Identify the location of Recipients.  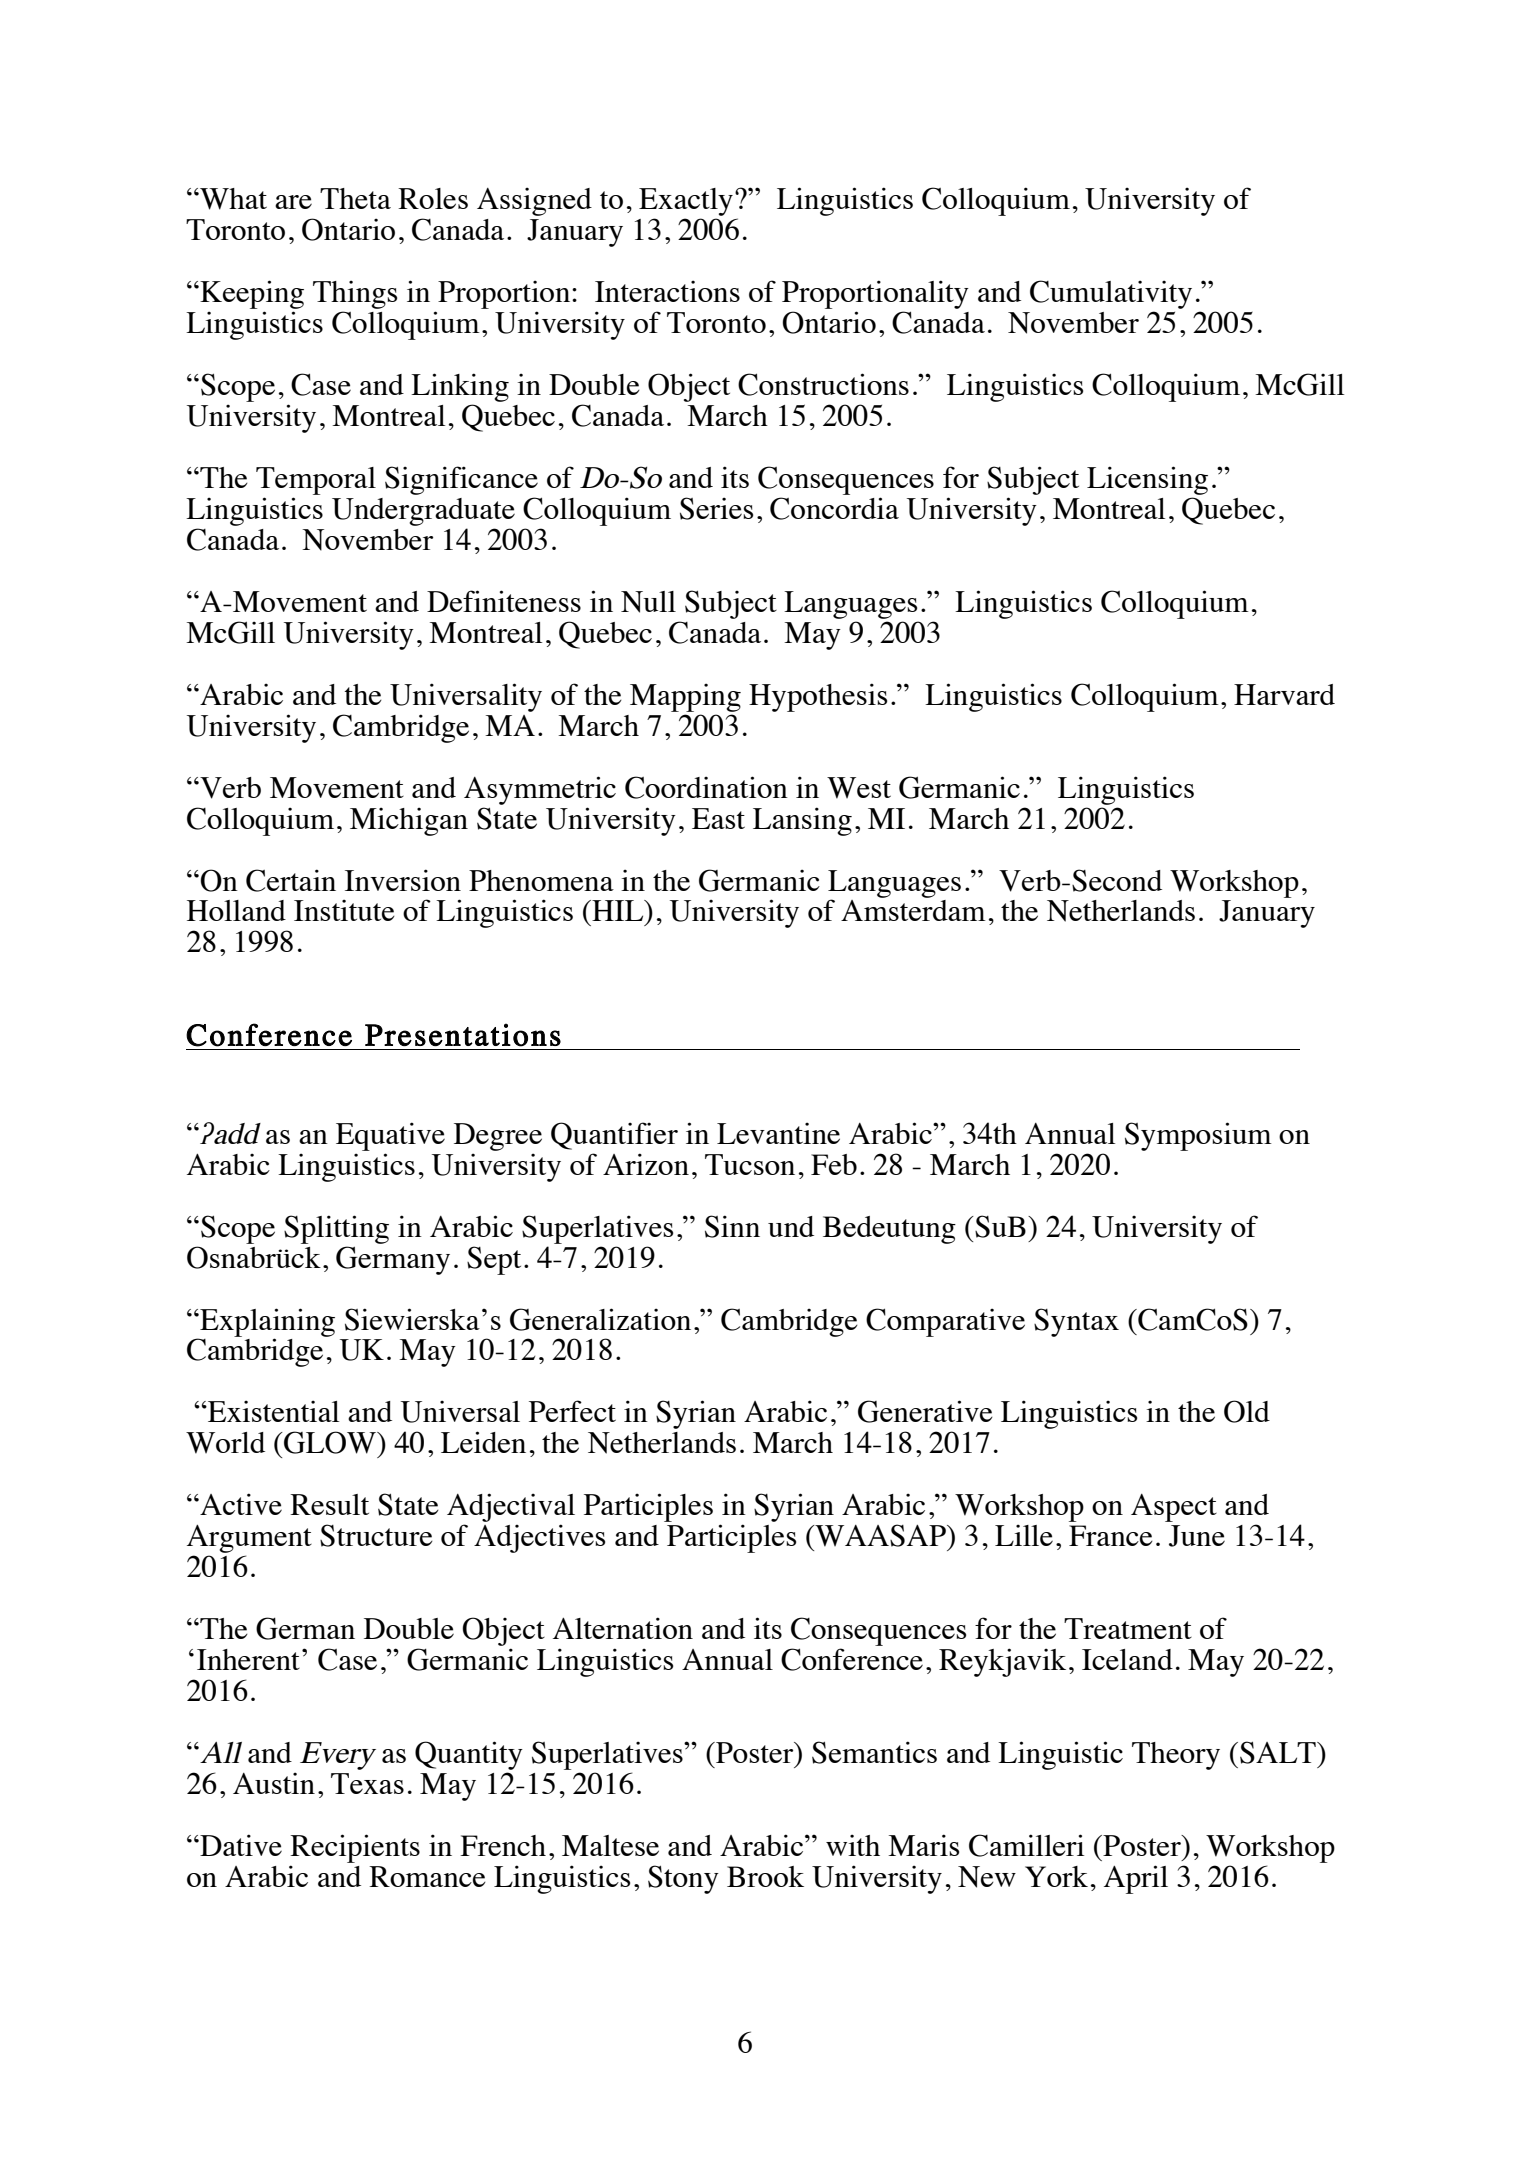
(355, 1848).
